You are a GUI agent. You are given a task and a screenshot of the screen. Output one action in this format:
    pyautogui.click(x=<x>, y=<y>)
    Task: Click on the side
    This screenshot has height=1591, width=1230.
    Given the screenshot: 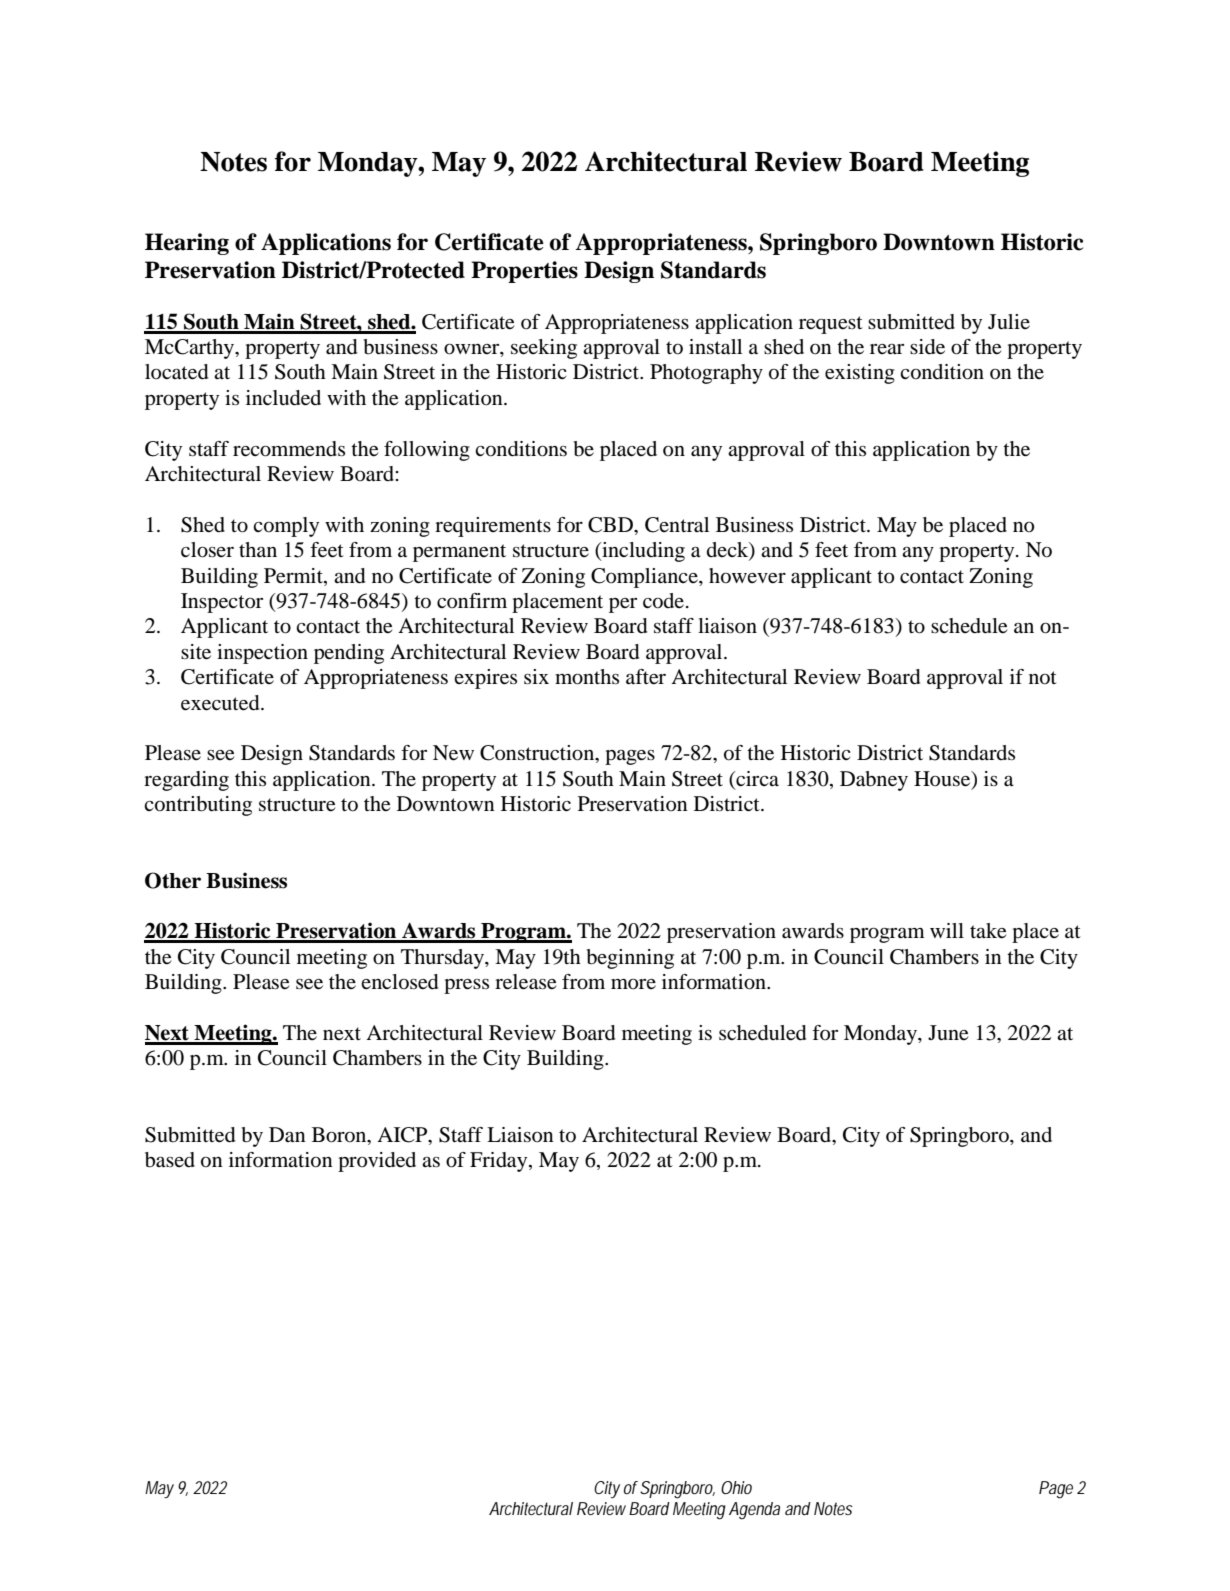 What is the action you would take?
    pyautogui.click(x=927, y=347)
